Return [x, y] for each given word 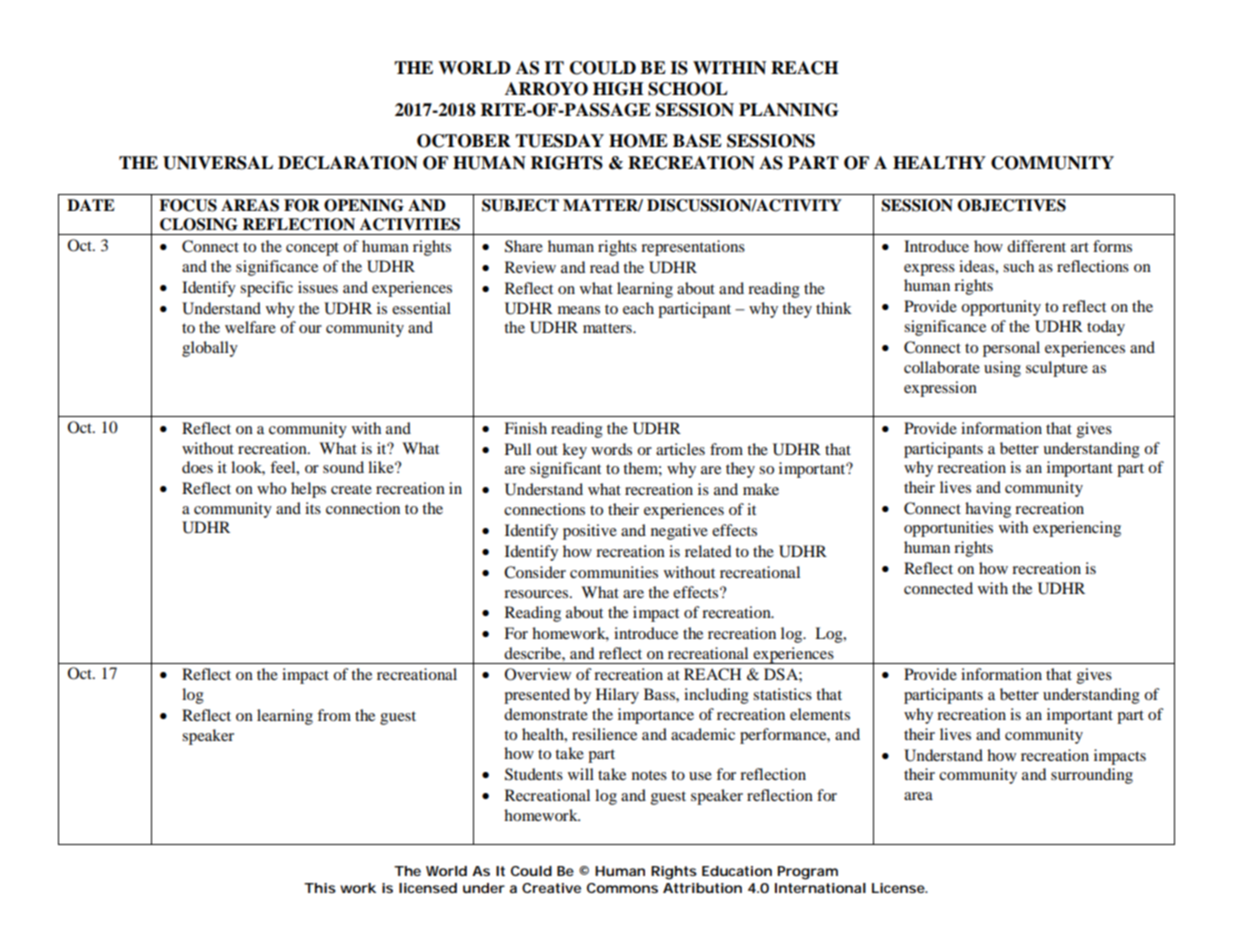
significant [565, 470]
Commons [622, 888]
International [820, 888]
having [988, 510]
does [197, 467]
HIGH [618, 89]
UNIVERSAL [218, 163]
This [320, 888]
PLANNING [788, 110]
